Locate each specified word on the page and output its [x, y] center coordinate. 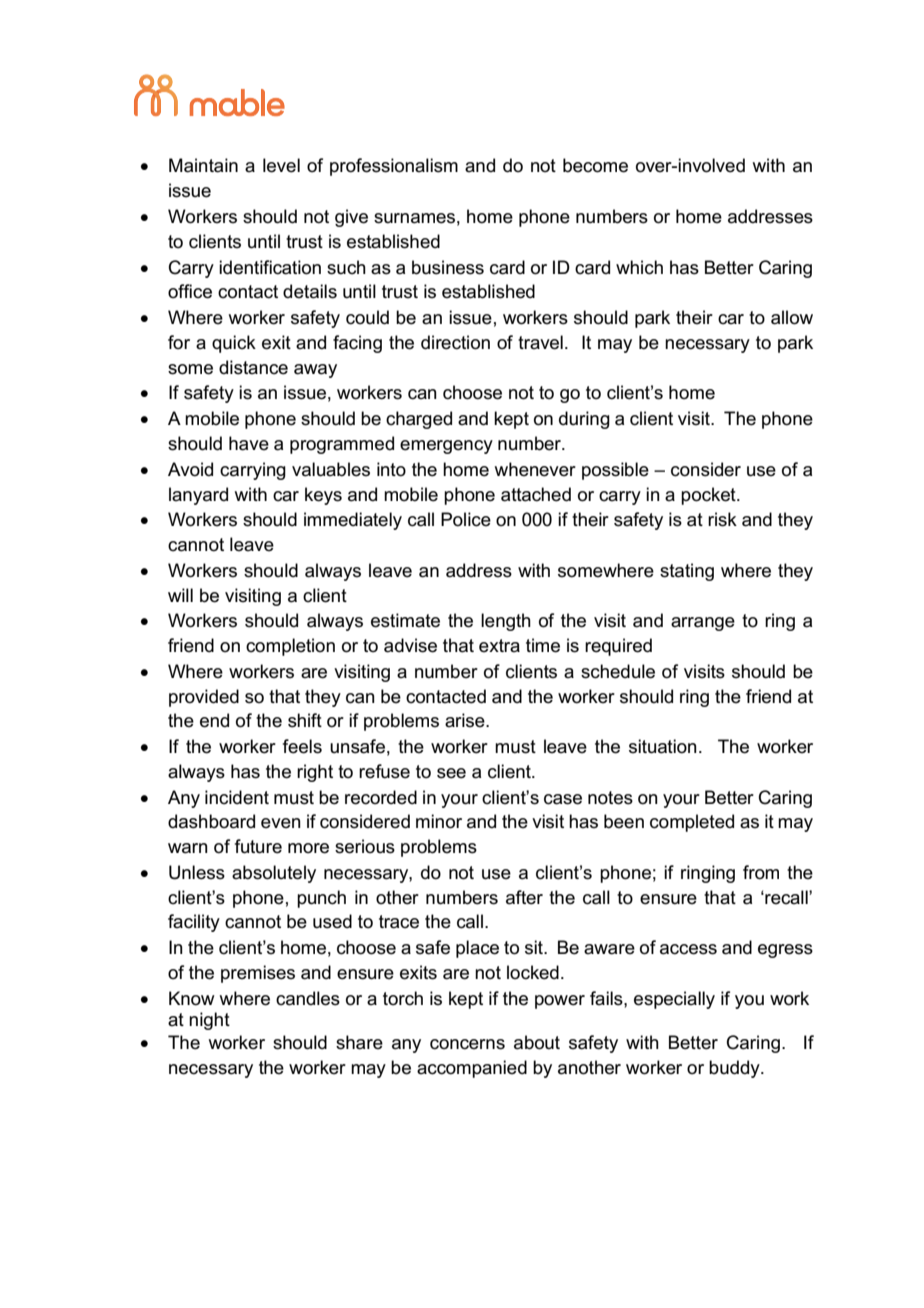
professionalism [394, 167]
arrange [703, 624]
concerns [467, 1044]
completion [290, 647]
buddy [735, 1069]
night [209, 1021]
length [506, 622]
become [595, 165]
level [281, 165]
